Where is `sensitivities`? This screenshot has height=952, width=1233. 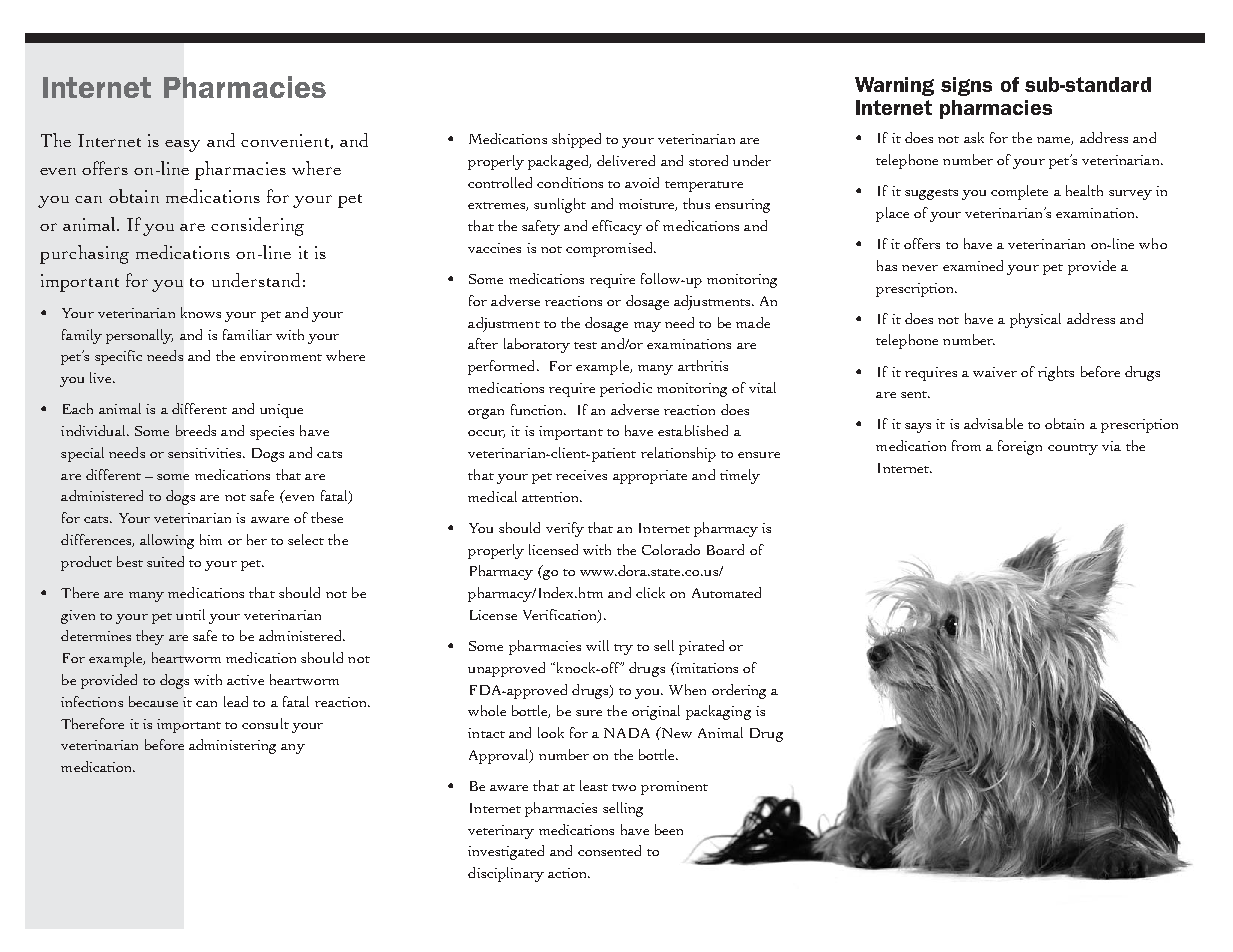
sensitivities is located at coordinates (206, 453).
